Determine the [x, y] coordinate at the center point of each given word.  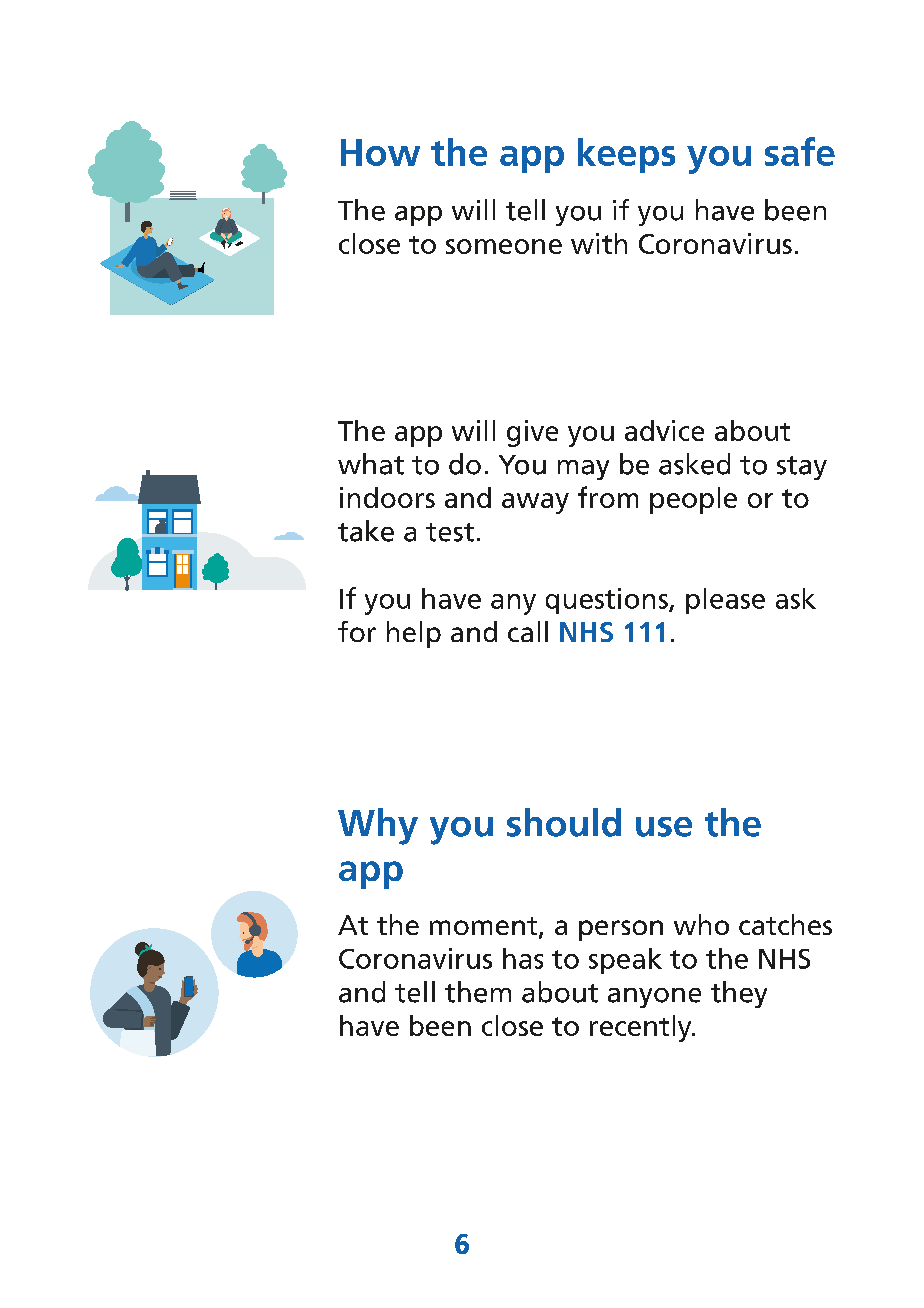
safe [800, 151]
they [739, 994]
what [371, 464]
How [380, 152]
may [583, 470]
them [478, 992]
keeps [626, 155]
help [414, 634]
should [564, 822]
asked [694, 464]
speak [625, 961]
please [725, 601]
